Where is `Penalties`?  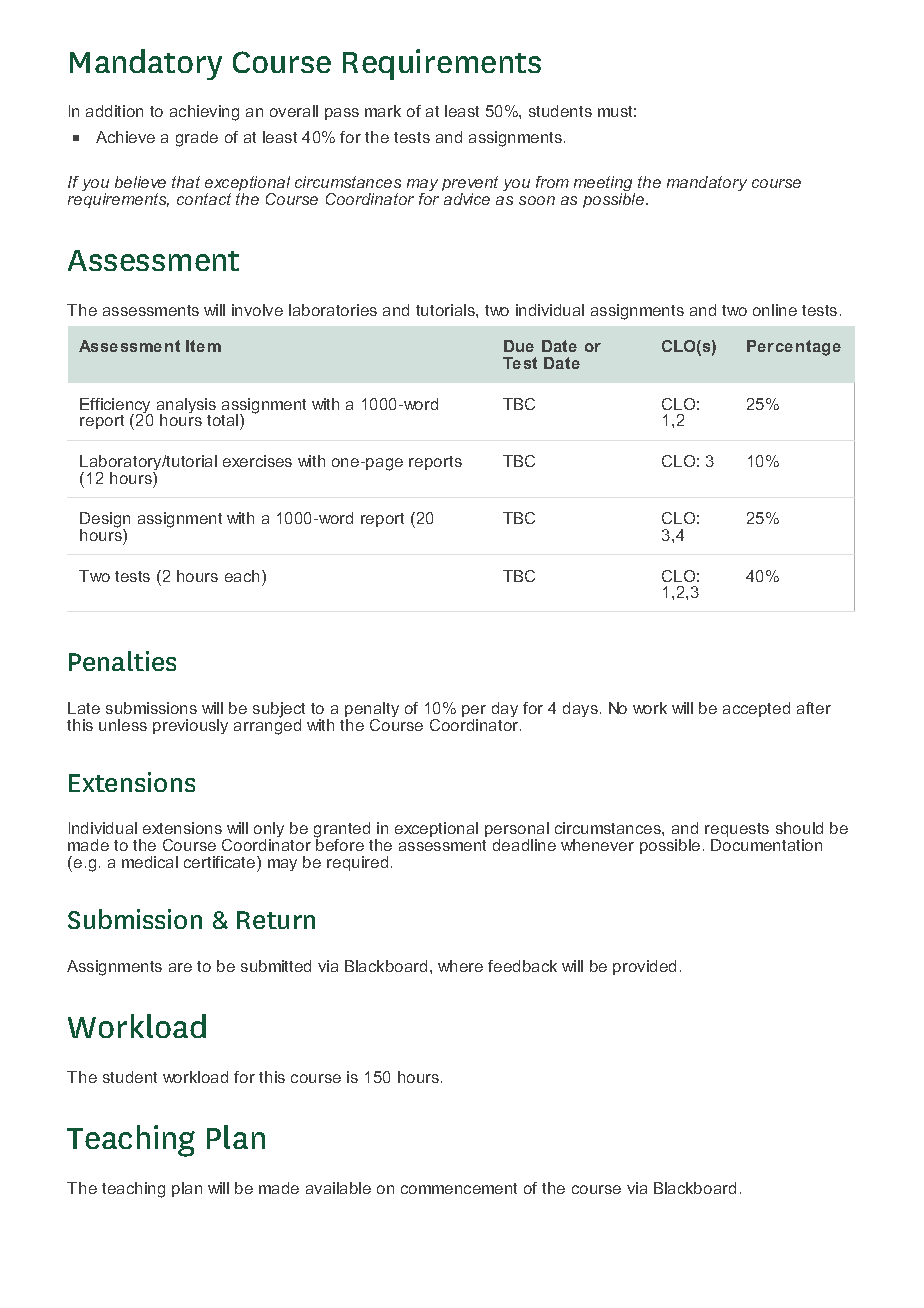
Penalties is located at coordinates (122, 661).
